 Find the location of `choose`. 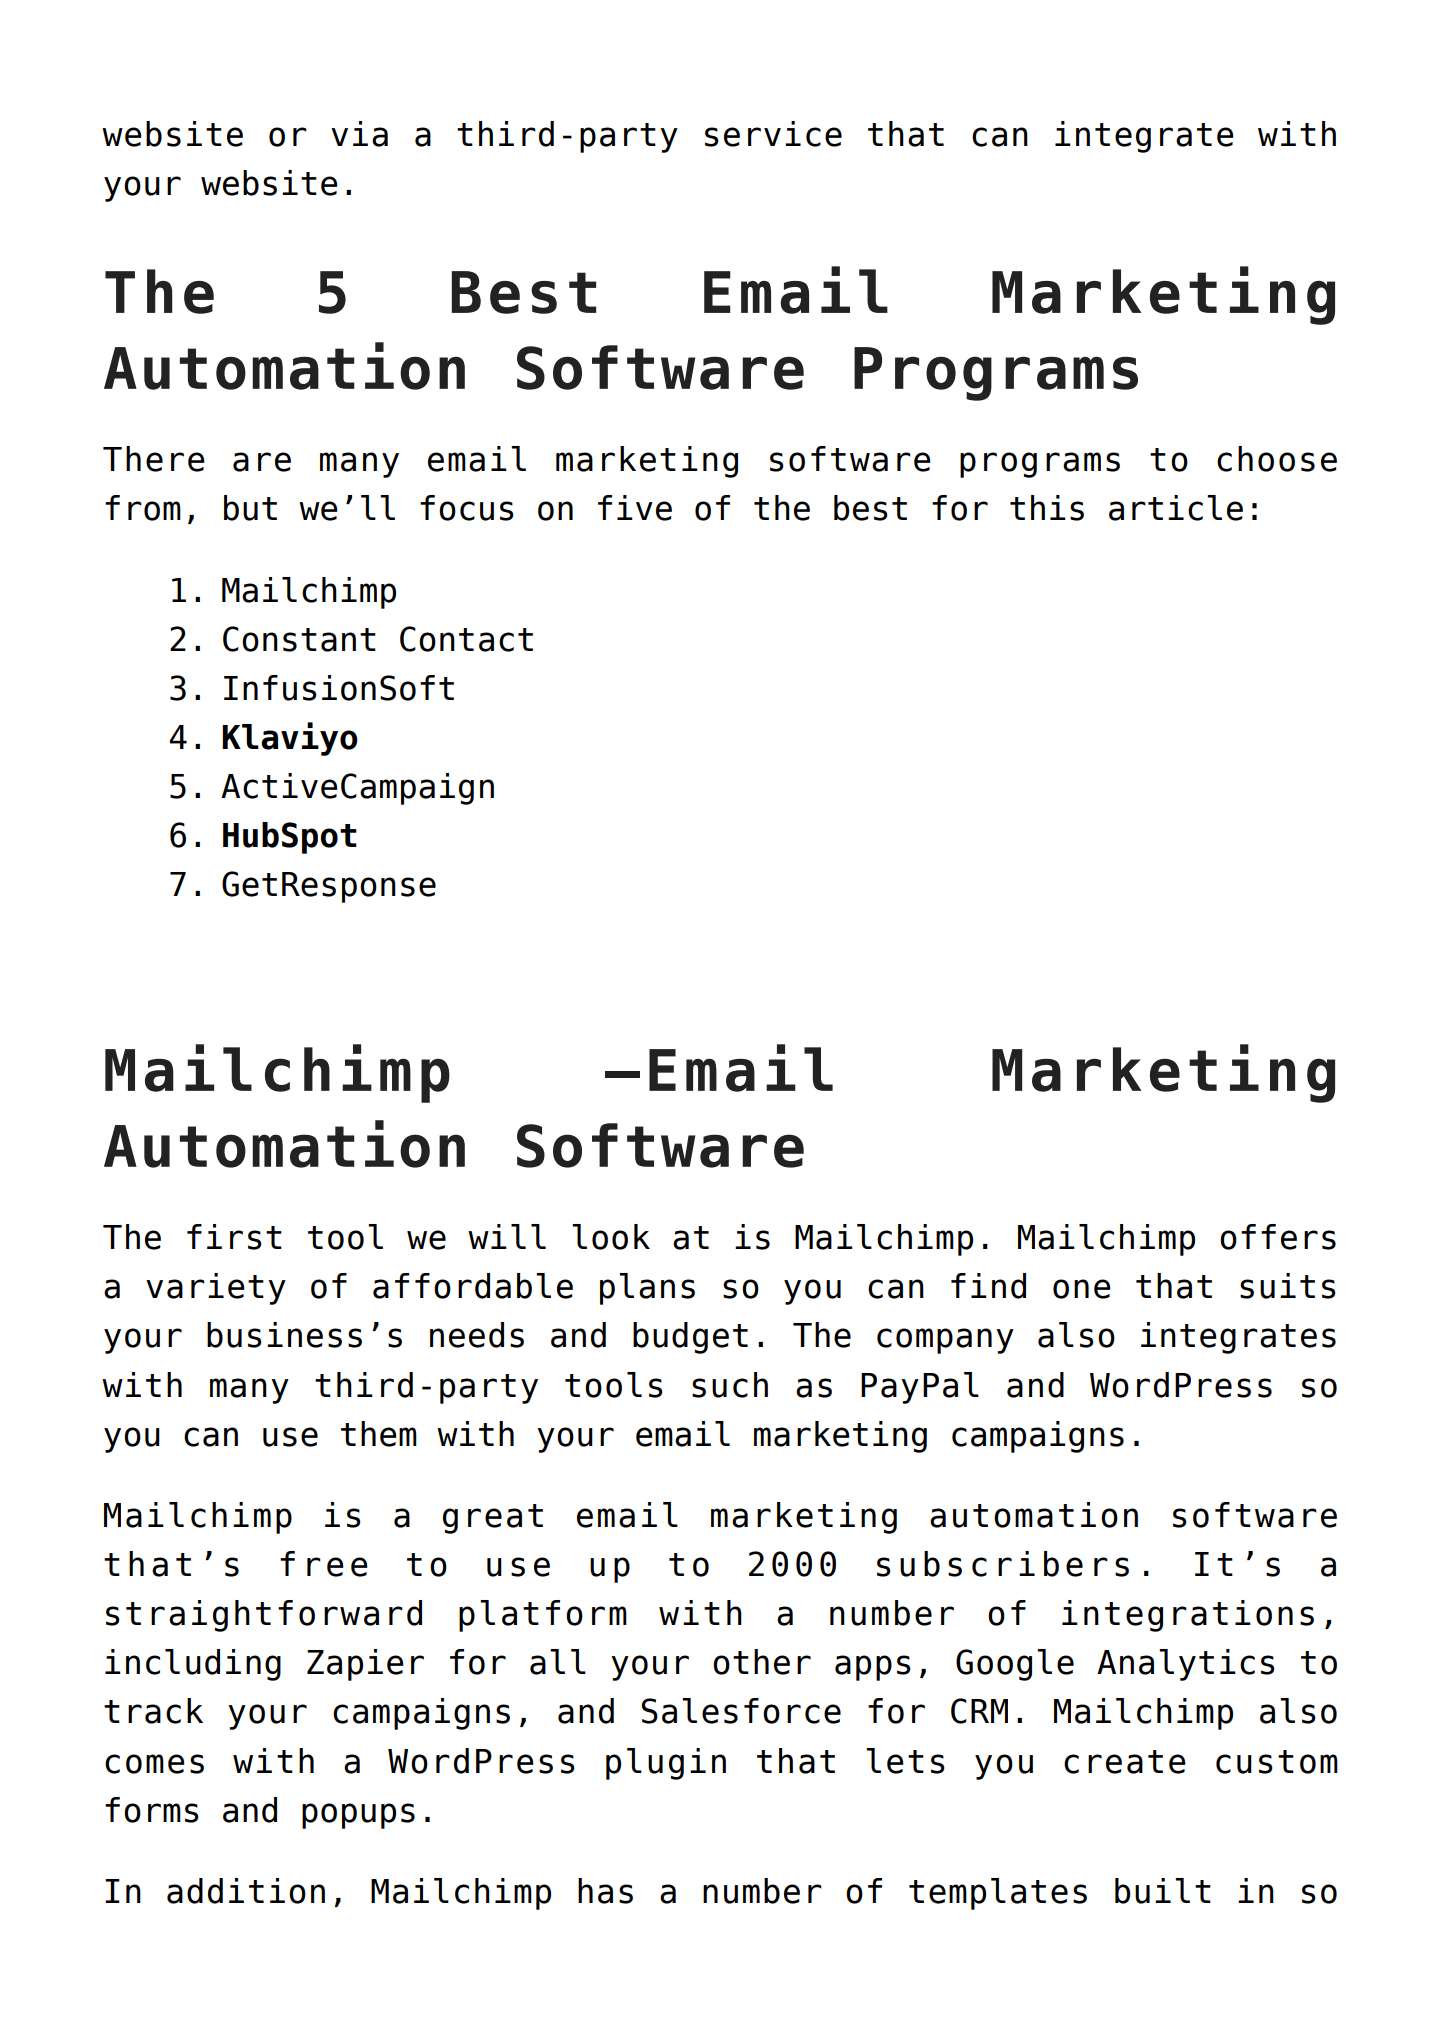

choose is located at coordinates (1277, 459).
